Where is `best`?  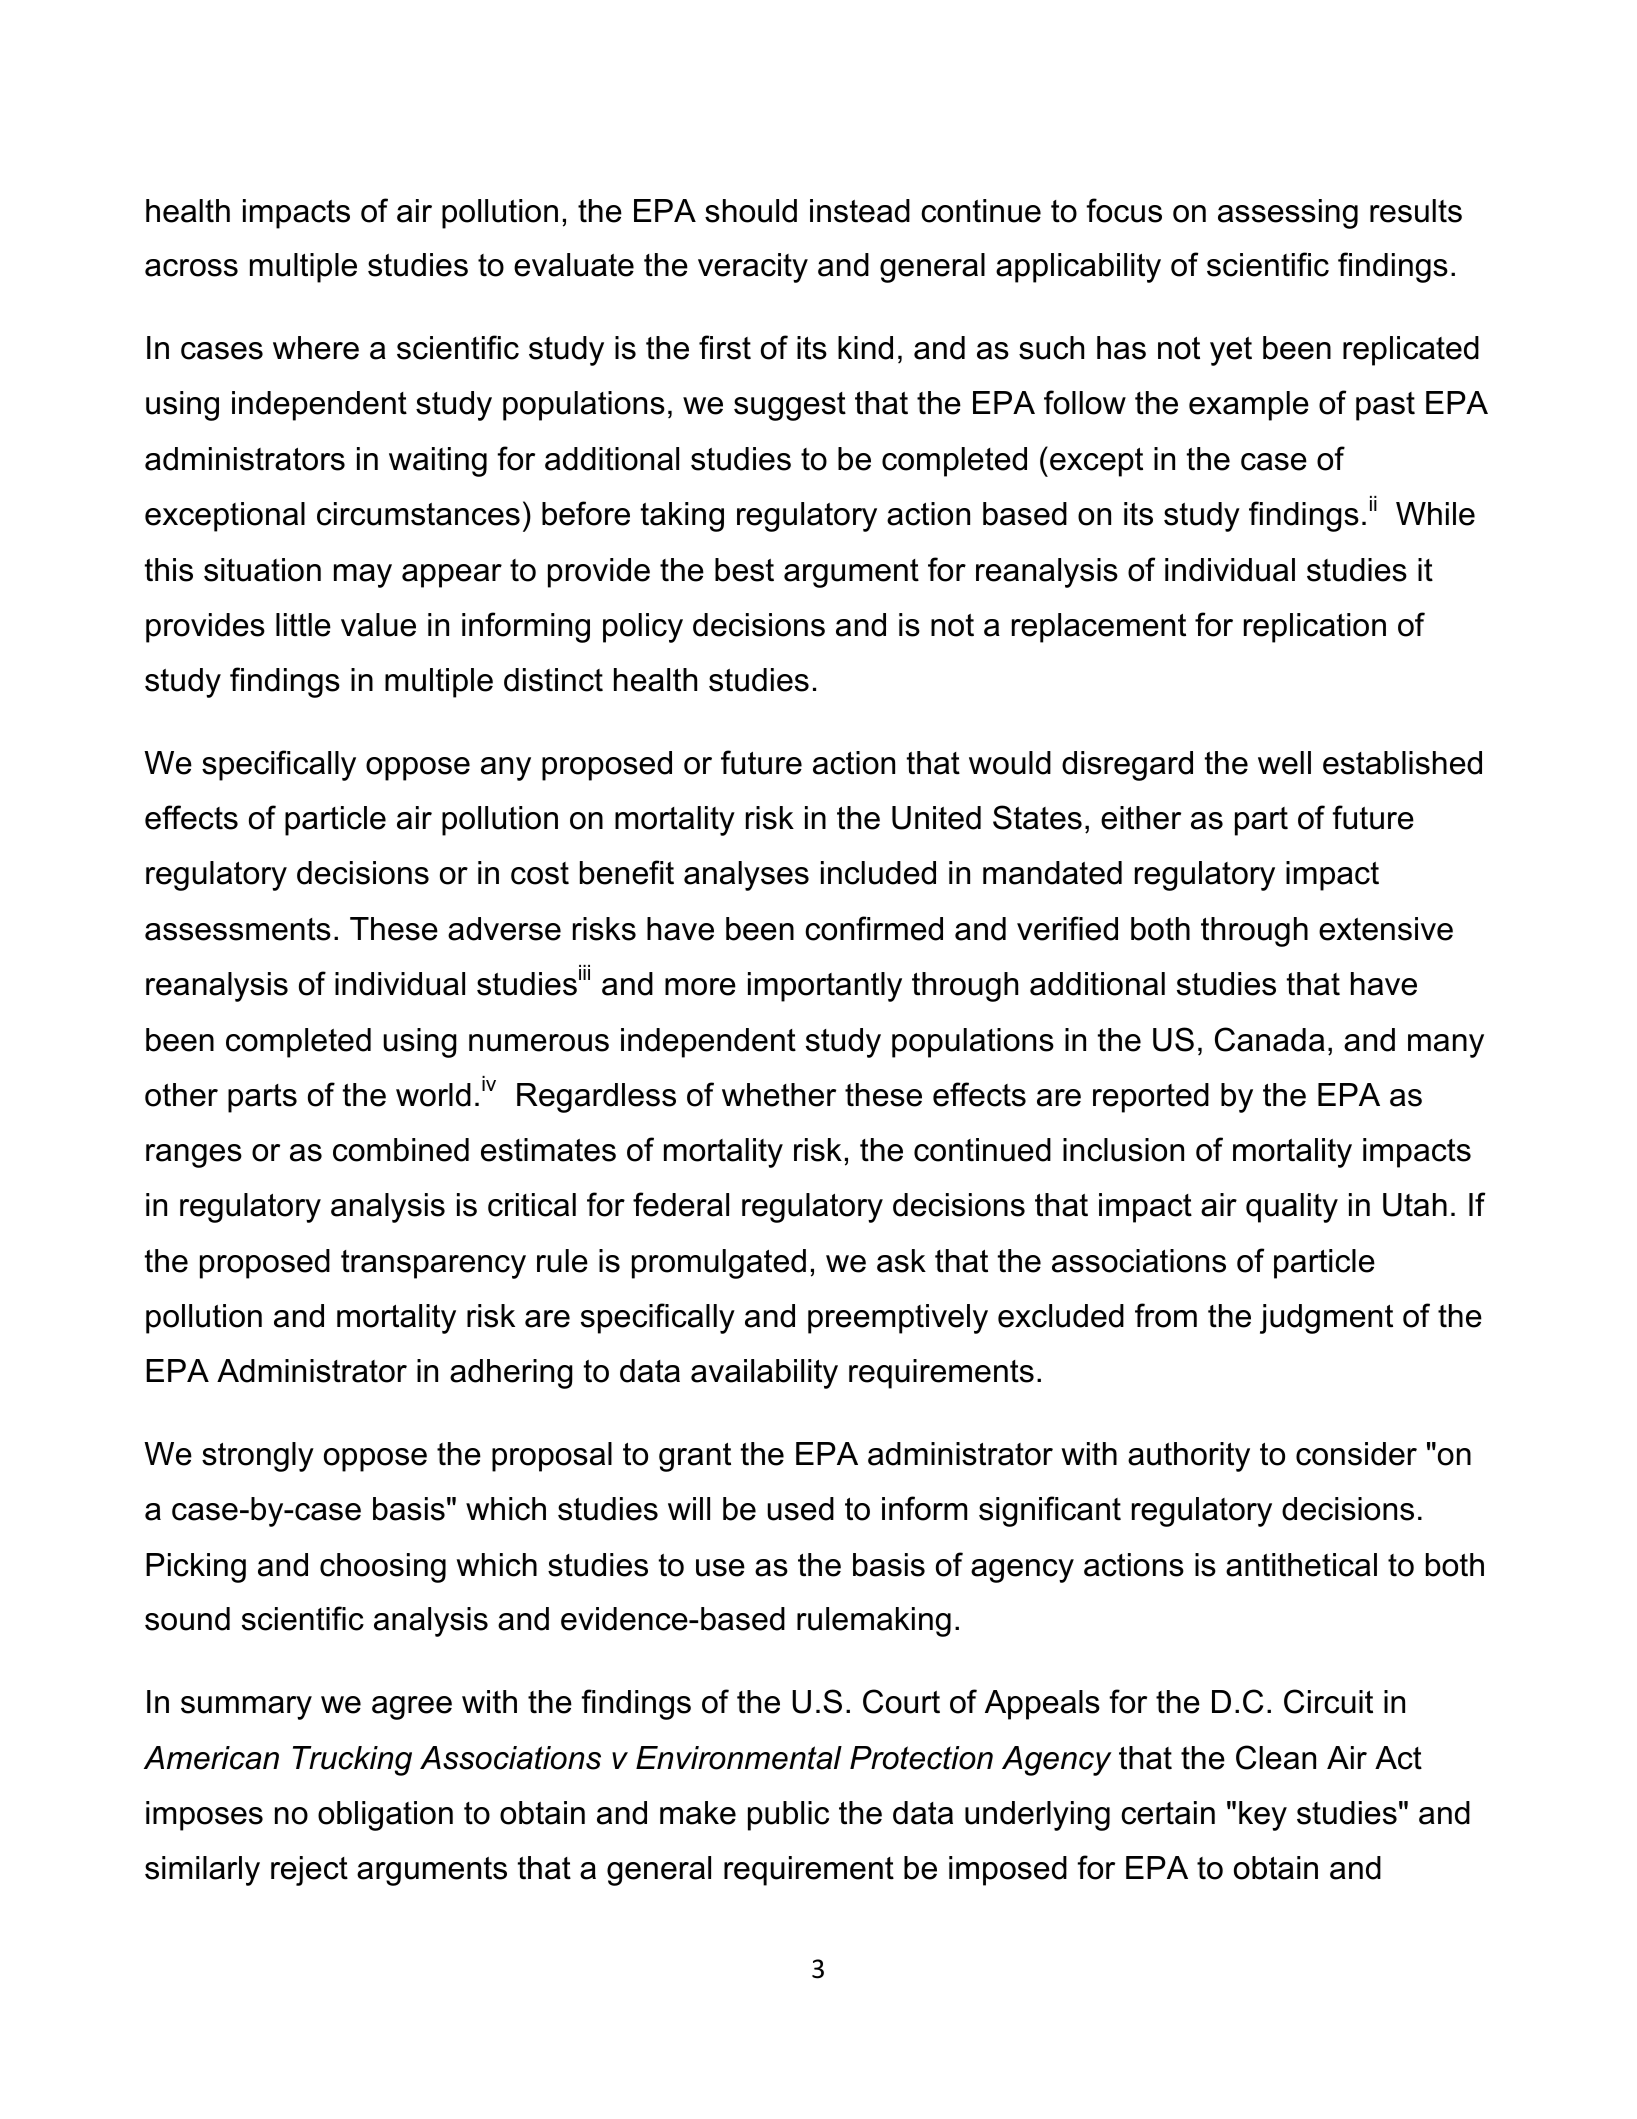 best is located at coordinates (744, 570).
